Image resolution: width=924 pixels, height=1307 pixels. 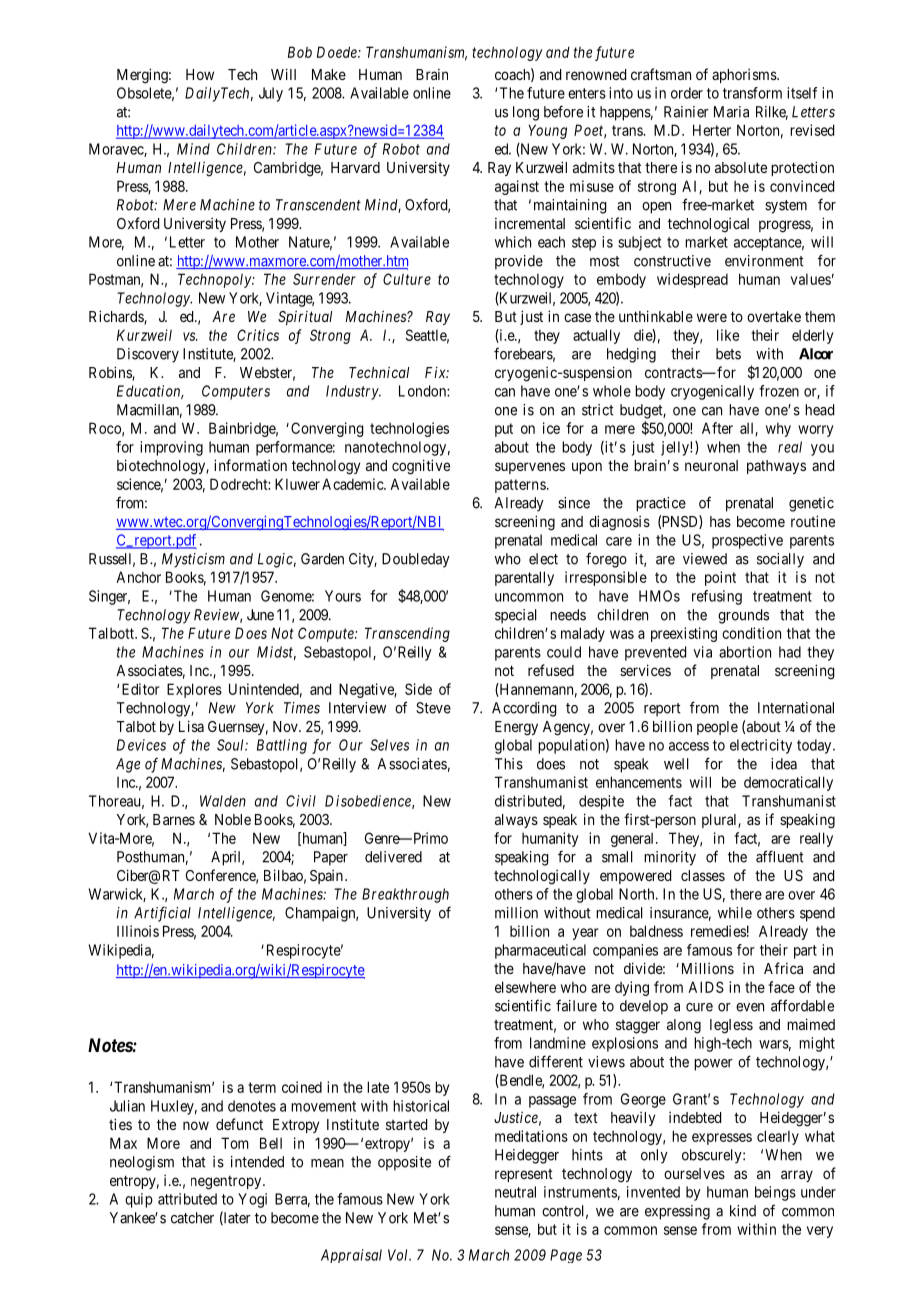 I want to click on Young, so click(x=547, y=131).
